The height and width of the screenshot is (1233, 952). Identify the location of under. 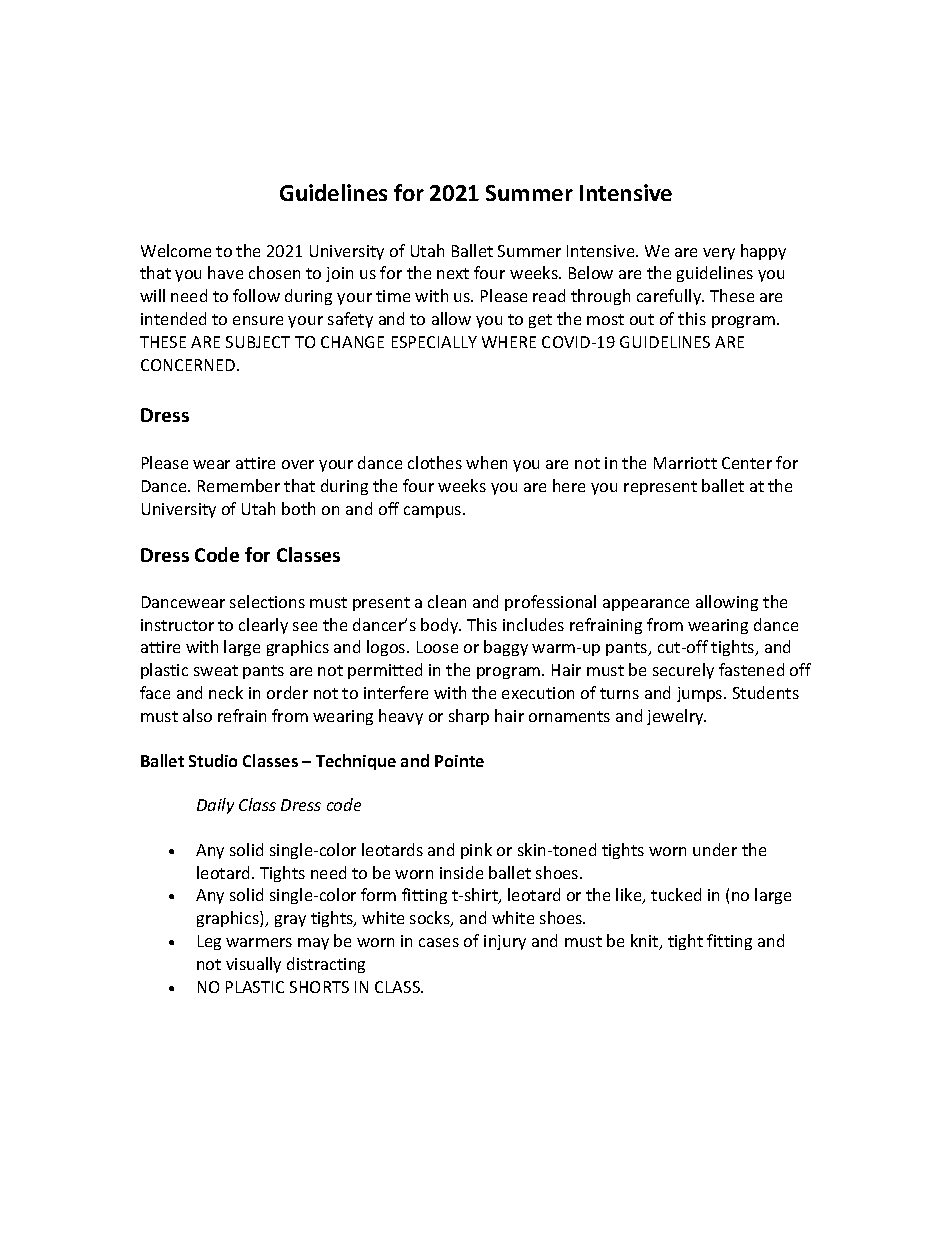
(715, 849).
